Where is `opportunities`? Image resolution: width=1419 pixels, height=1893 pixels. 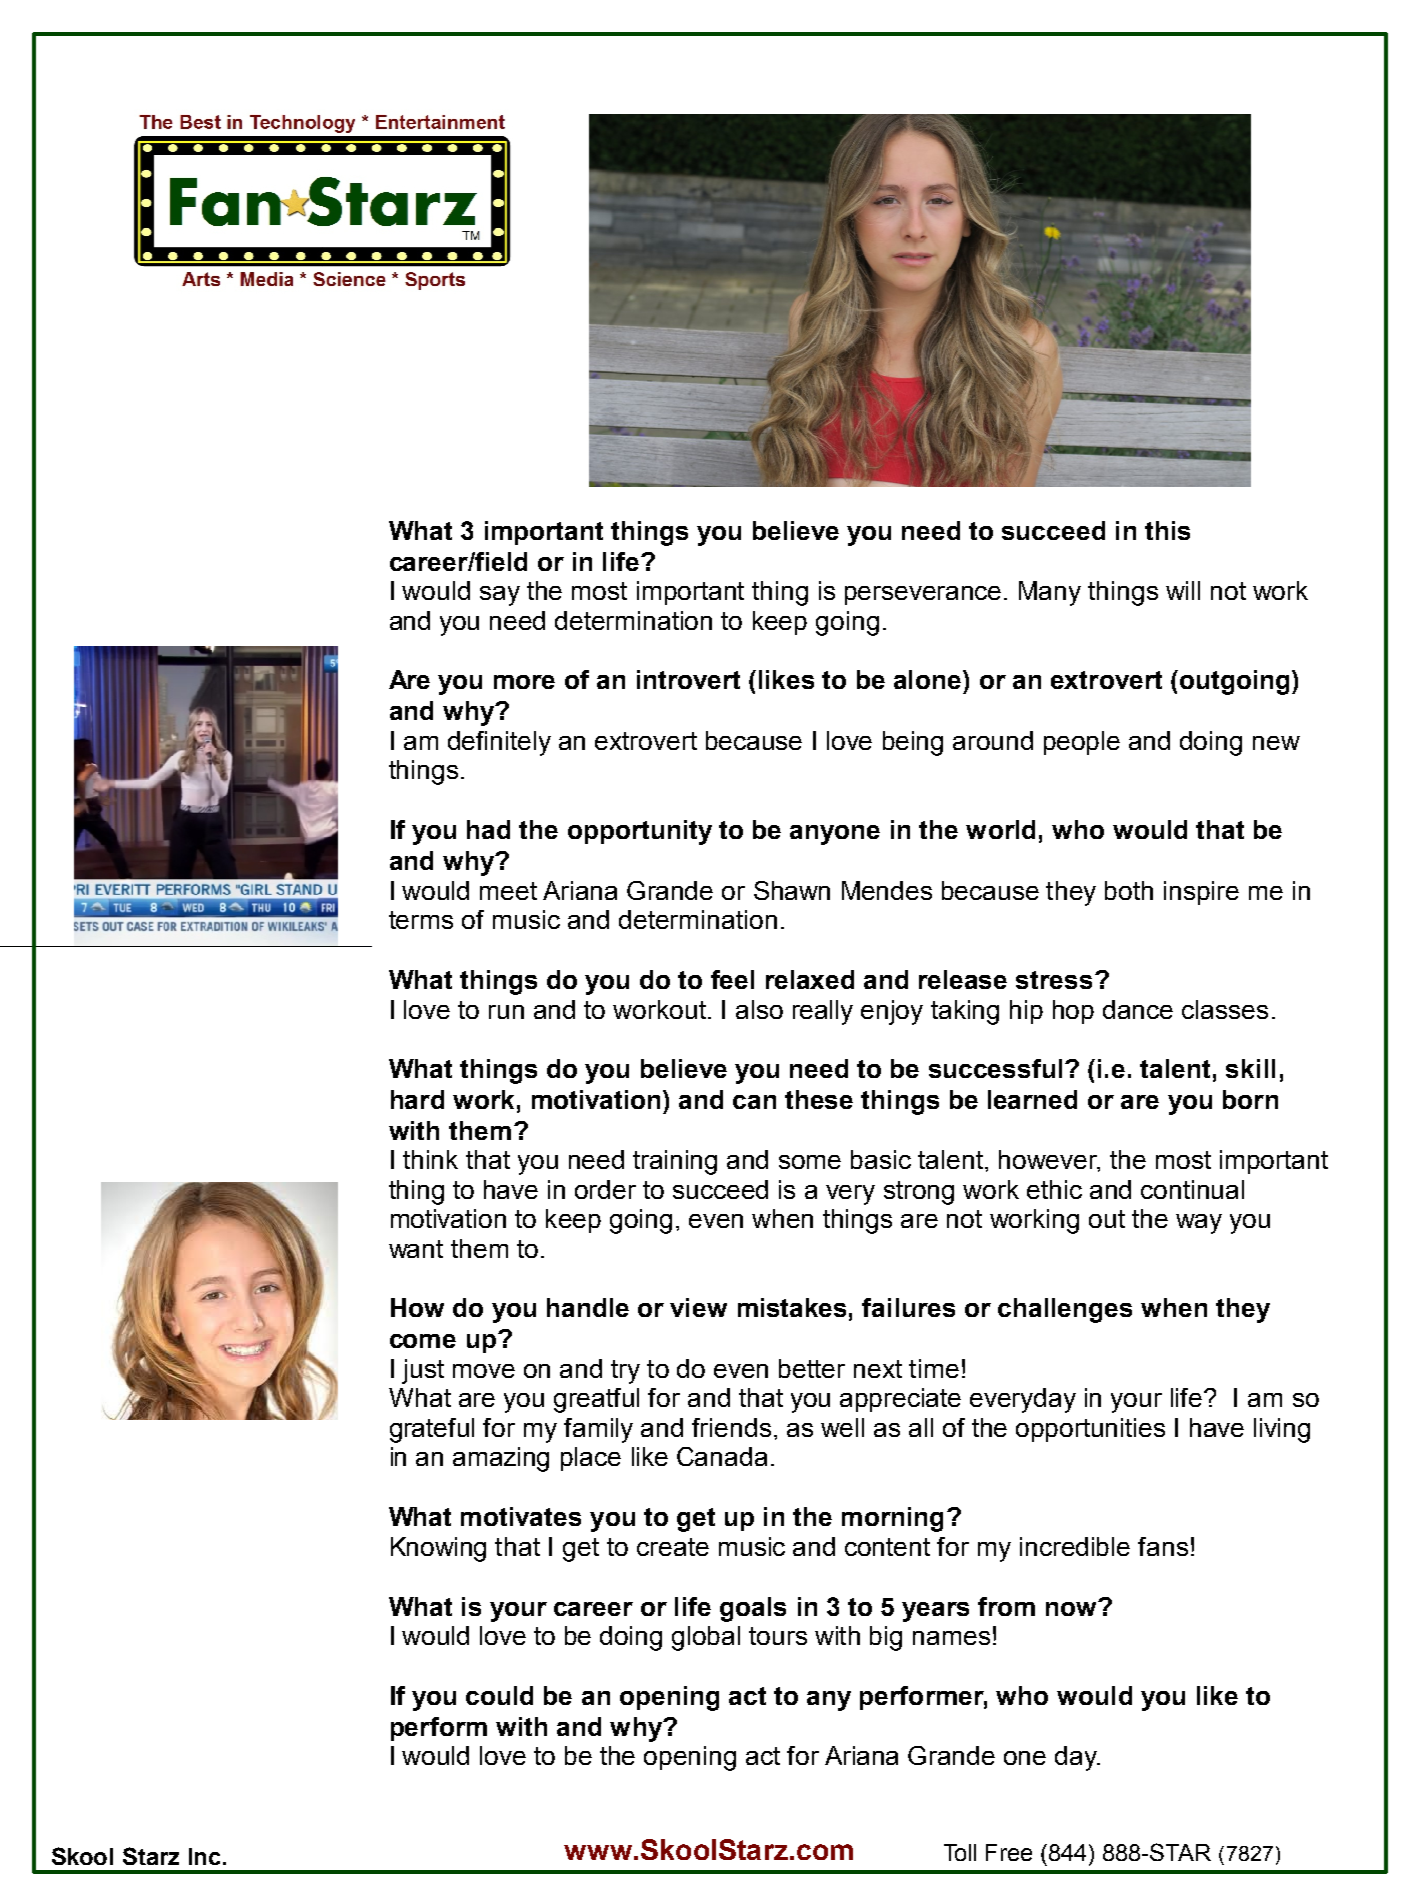
opportunities is located at coordinates (1090, 1430).
